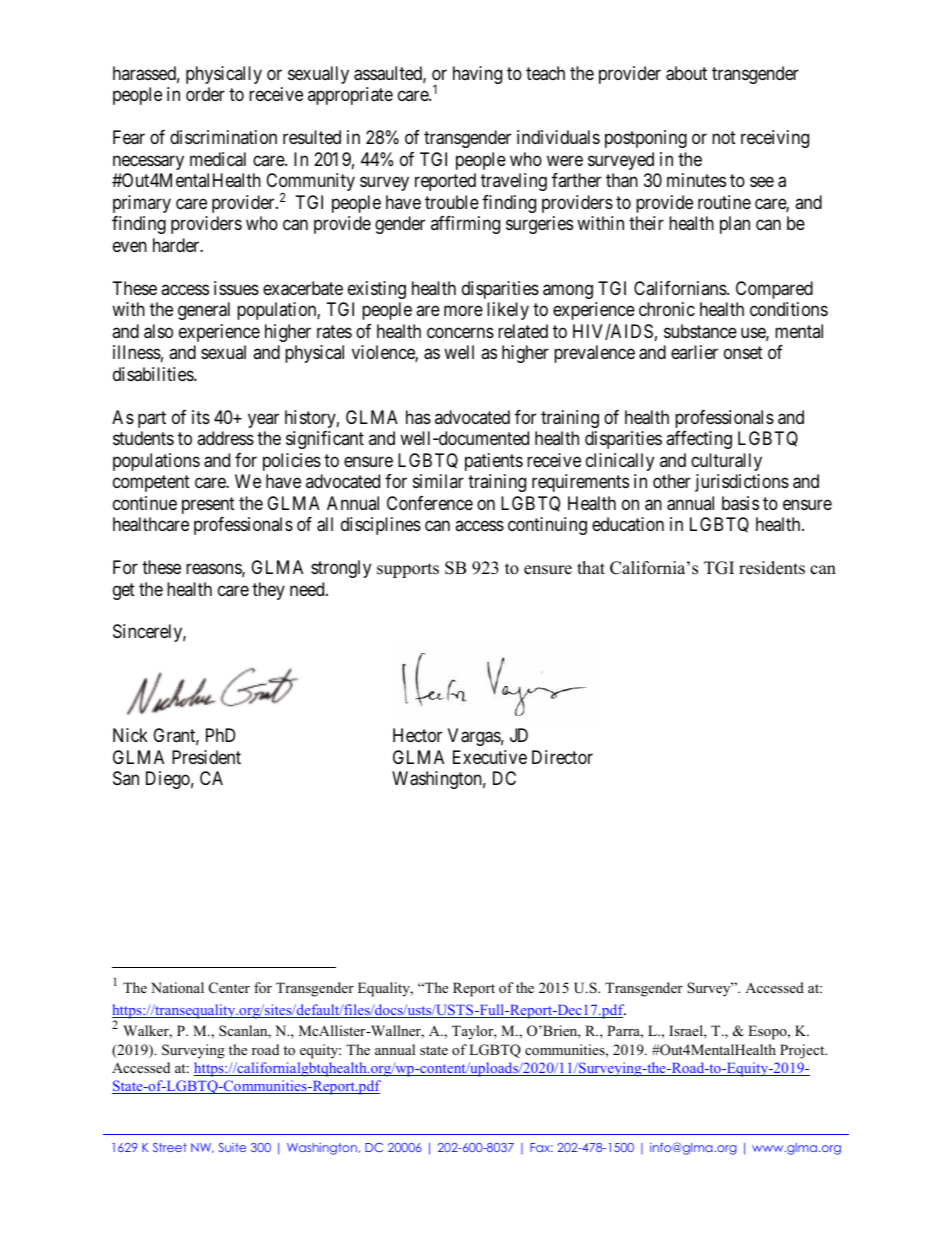 Image resolution: width=952 pixels, height=1233 pixels. Describe the element at coordinates (229, 988) in the screenshot. I see `Center` at that location.
